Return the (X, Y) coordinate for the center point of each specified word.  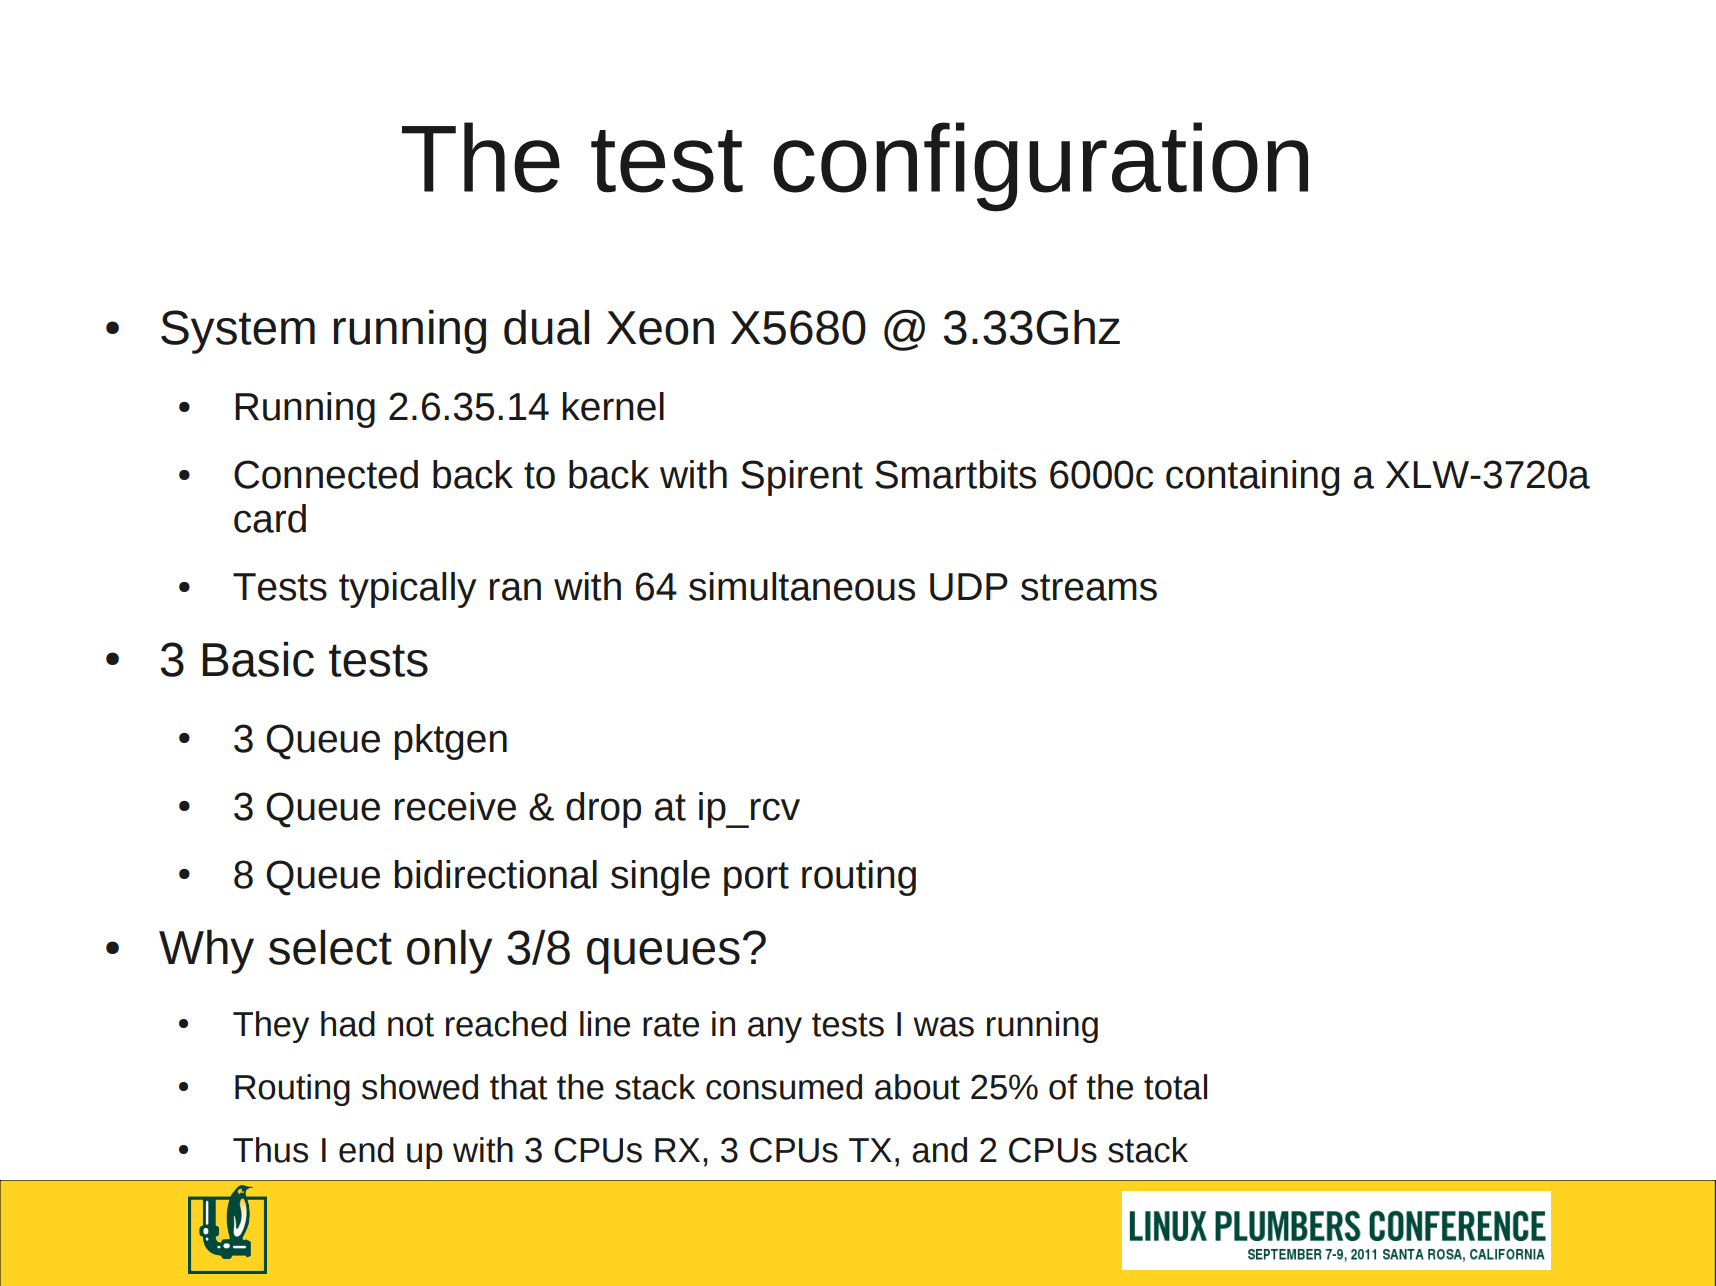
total (1175, 1087)
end (366, 1150)
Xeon (660, 328)
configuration (1040, 167)
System (238, 332)
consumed (784, 1087)
